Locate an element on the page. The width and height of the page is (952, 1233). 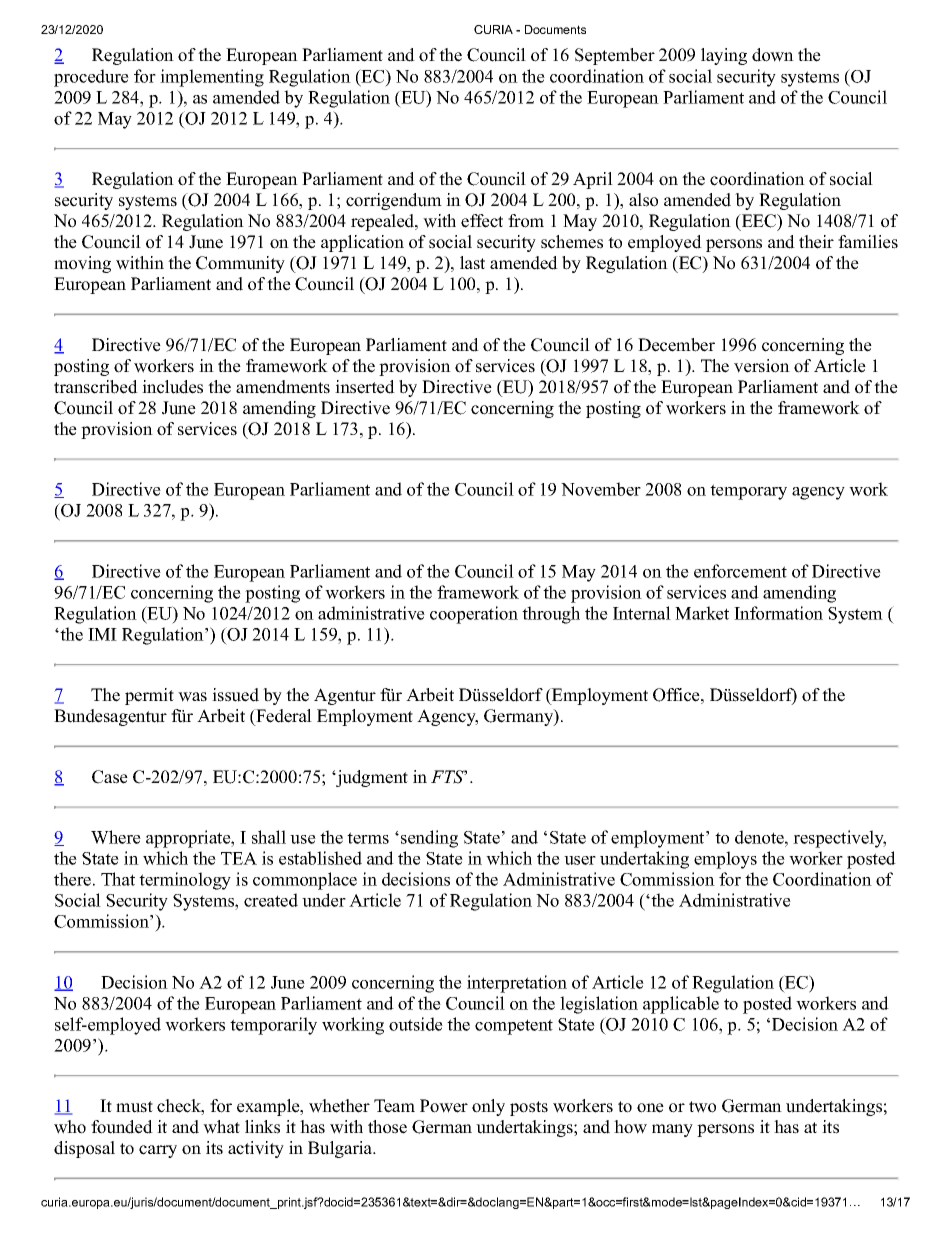
terminology is located at coordinates (185, 881).
